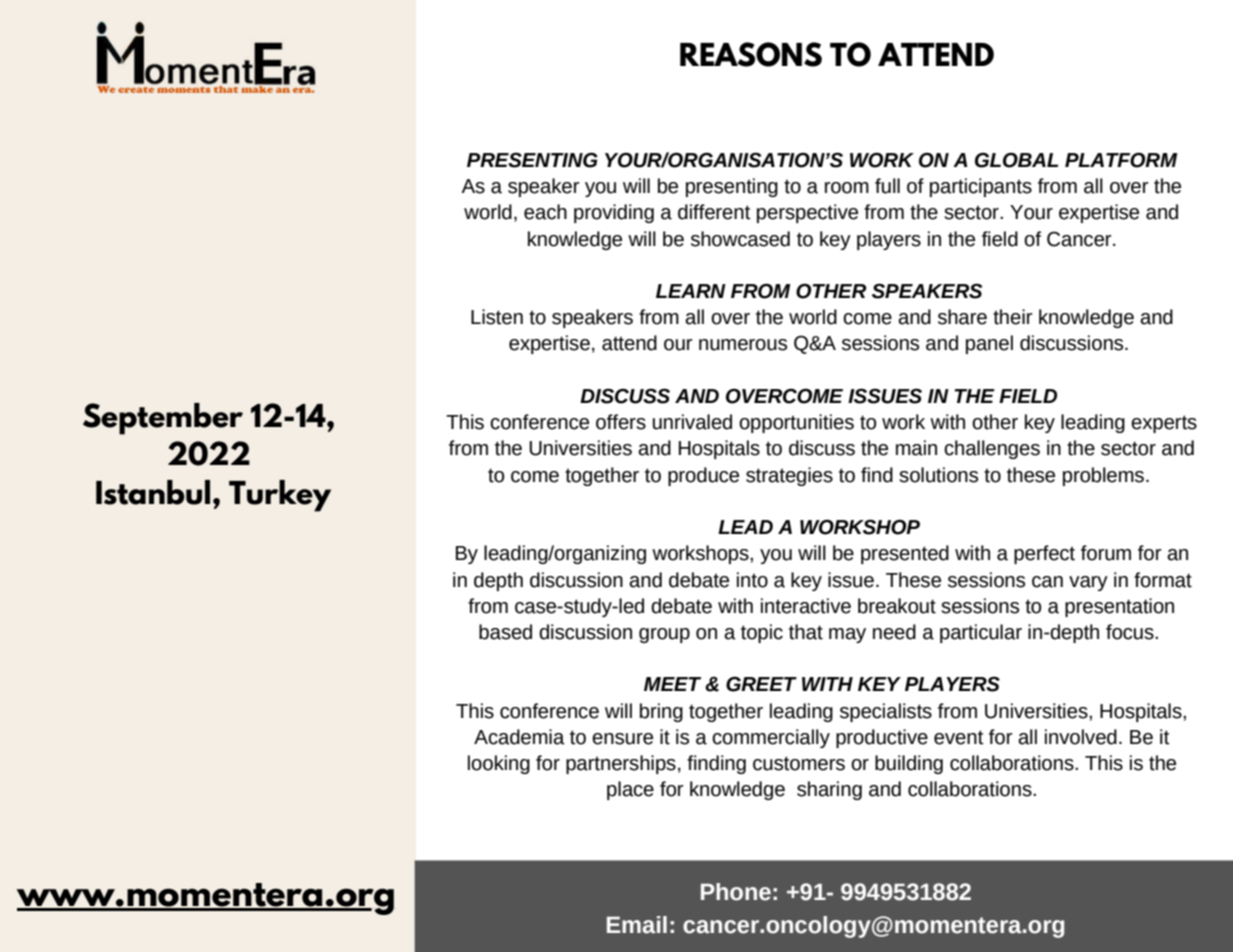 The image size is (1233, 952). I want to click on involved, so click(1081, 737).
